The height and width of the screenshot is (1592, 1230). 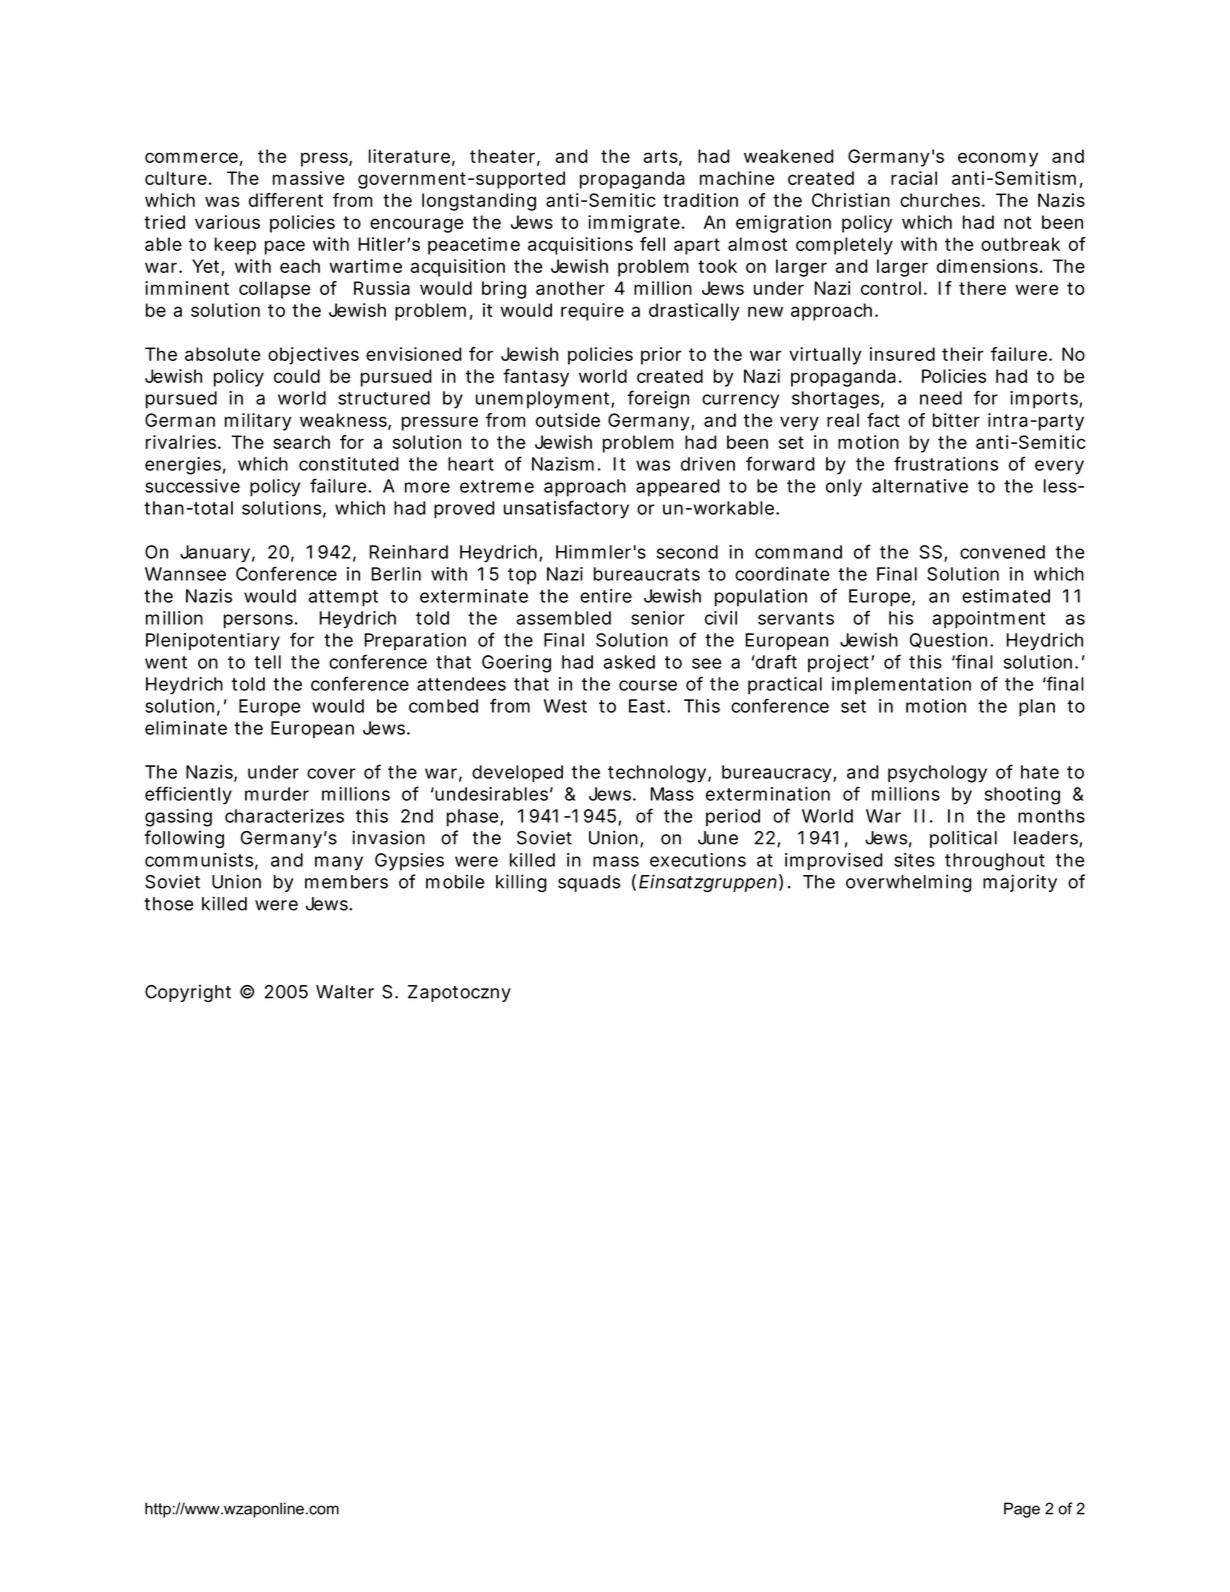 I want to click on Copyright, so click(x=188, y=993).
